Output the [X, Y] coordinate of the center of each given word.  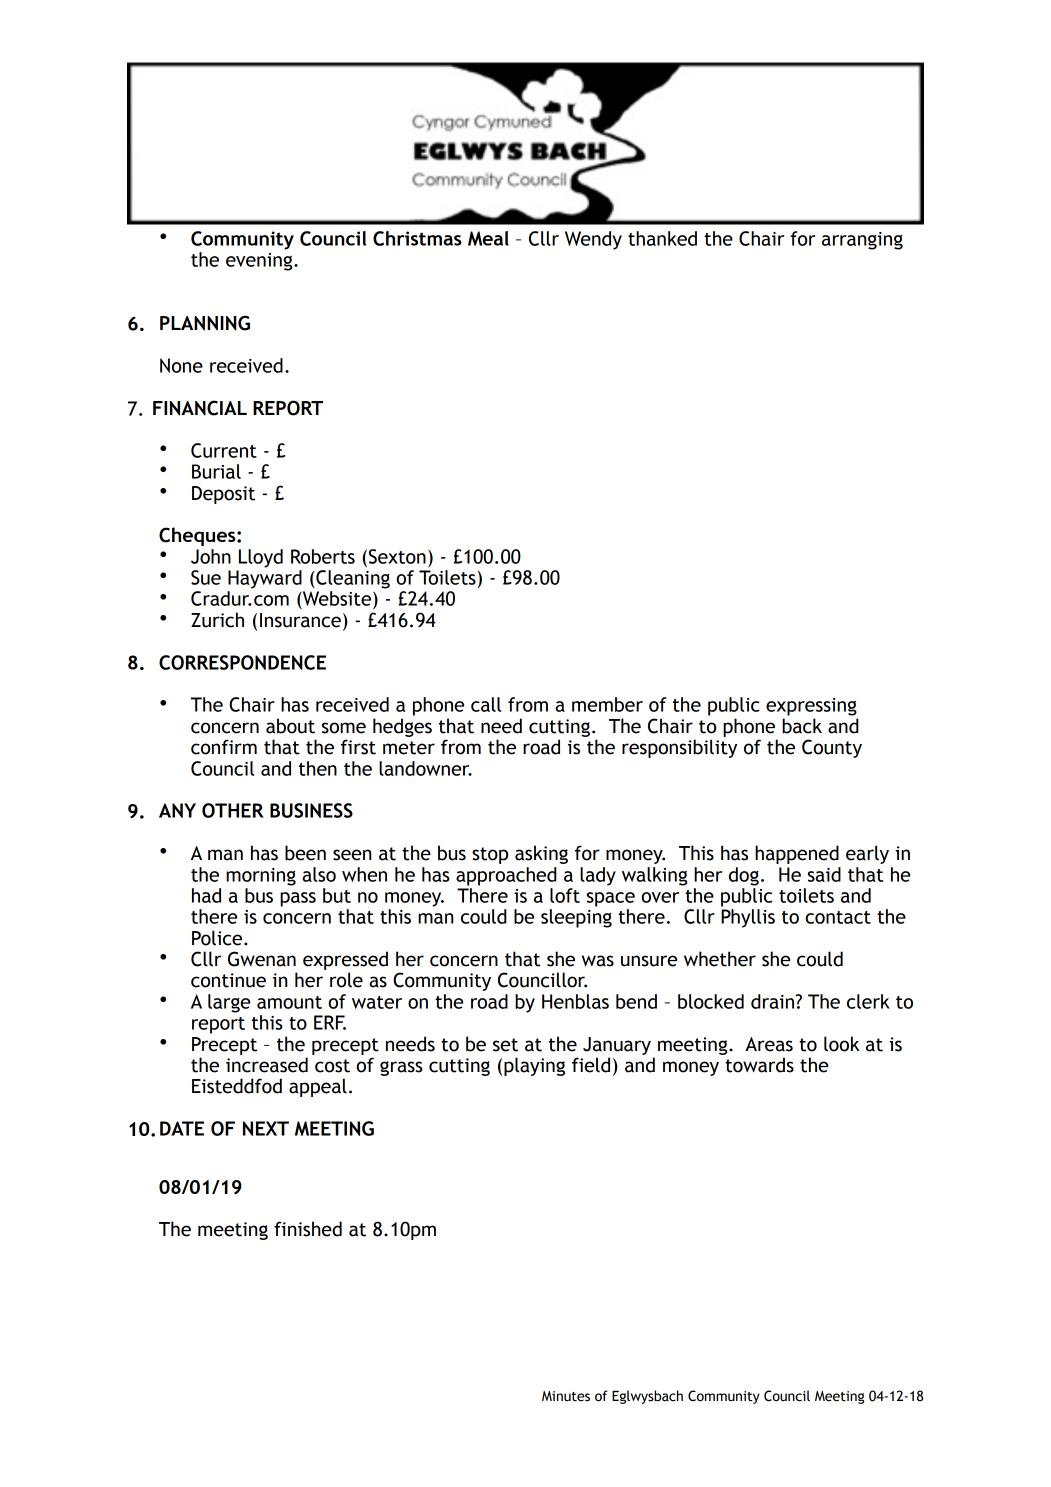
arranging [862, 241]
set [505, 1045]
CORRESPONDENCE [242, 662]
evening [260, 262]
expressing [811, 707]
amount [289, 1002]
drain [774, 1001]
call [486, 704]
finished [308, 1229]
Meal [488, 238]
